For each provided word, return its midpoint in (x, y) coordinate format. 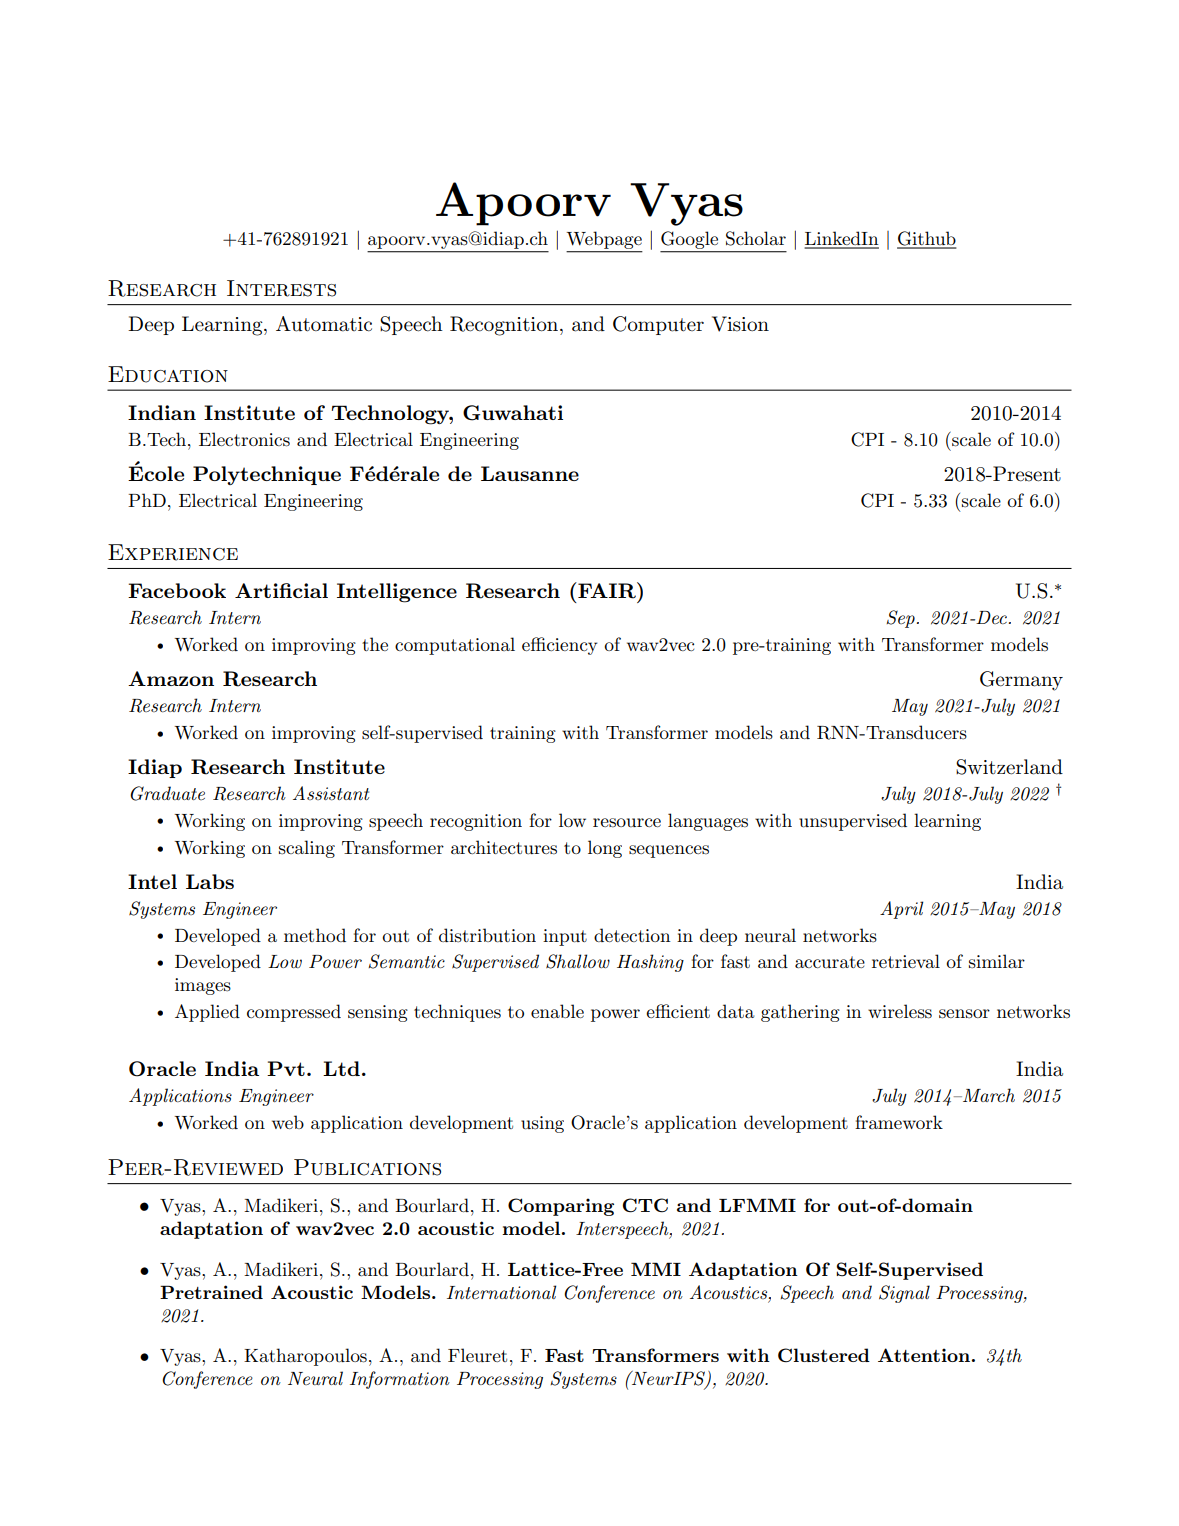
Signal (904, 1294)
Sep (900, 619)
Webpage (604, 241)
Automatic (324, 324)
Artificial (281, 590)
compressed (294, 1013)
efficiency (559, 646)
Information (400, 1380)
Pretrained (211, 1292)
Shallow (578, 961)
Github (927, 239)
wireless (900, 1011)
